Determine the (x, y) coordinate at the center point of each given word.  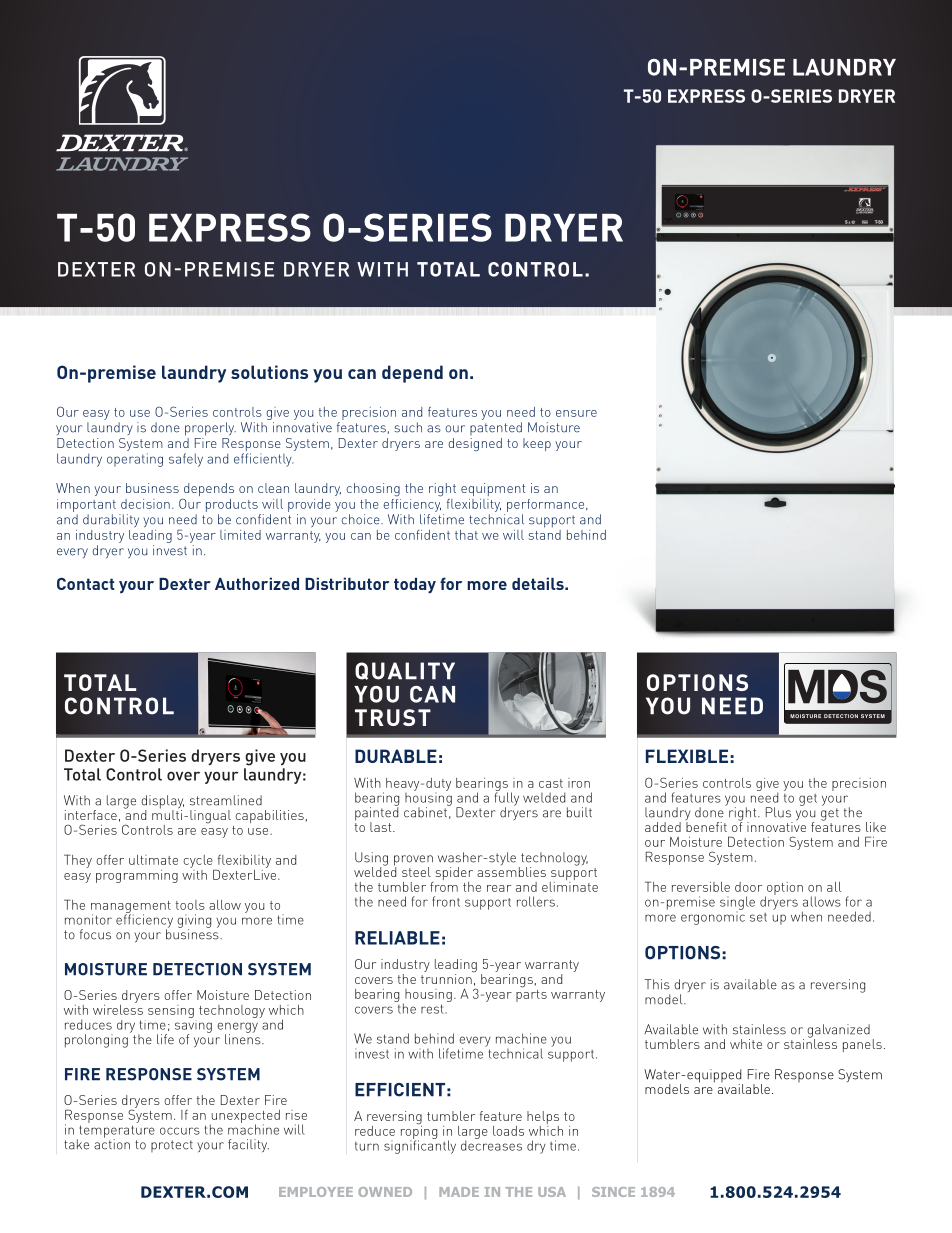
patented (496, 428)
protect (172, 1146)
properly (210, 429)
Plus (778, 812)
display (162, 803)
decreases (491, 1144)
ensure (576, 413)
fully (507, 799)
